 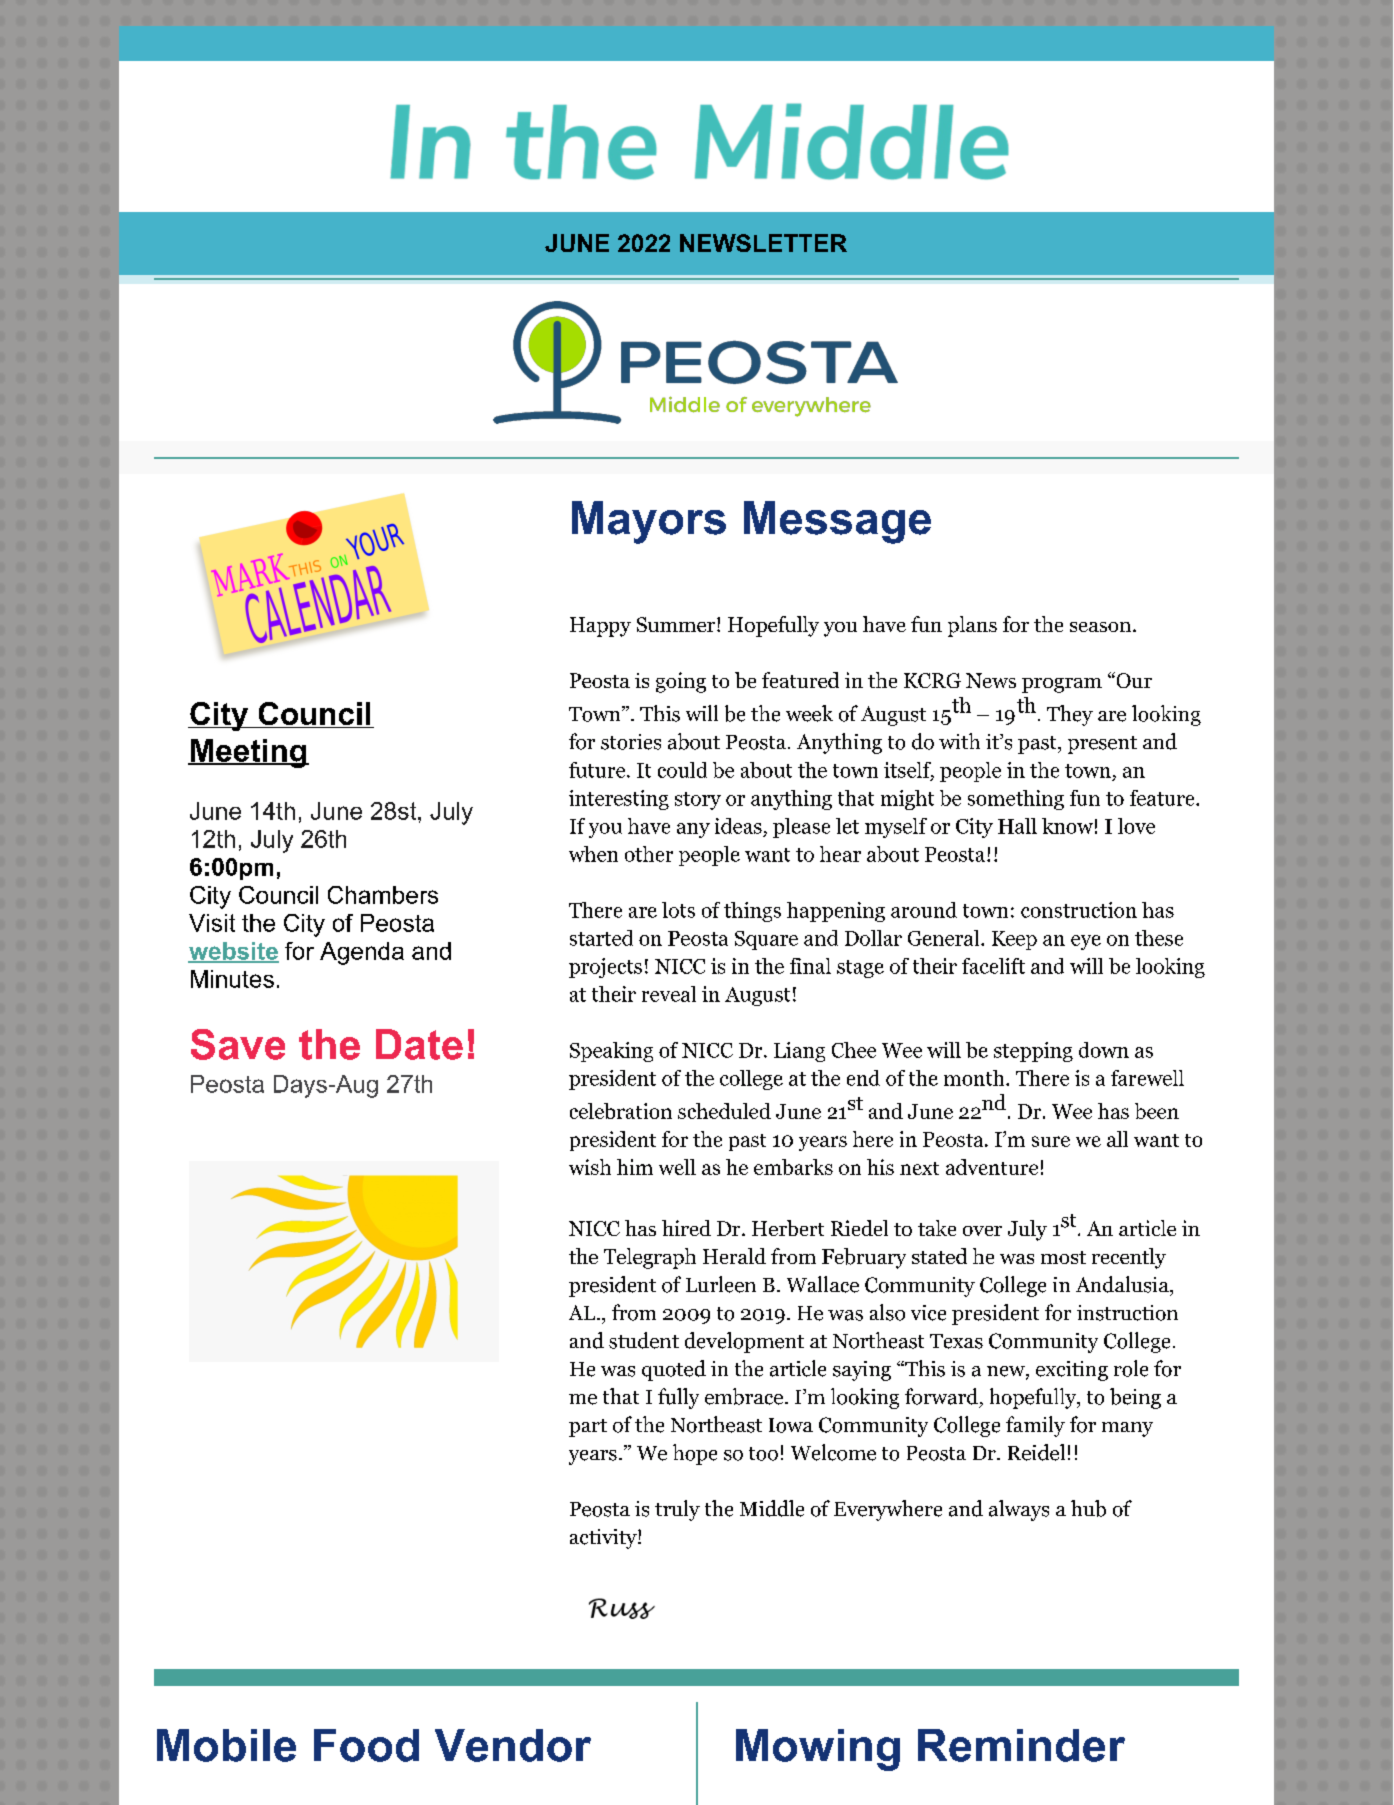 What do you see at coordinates (1102, 627) in the screenshot?
I see `season` at bounding box center [1102, 627].
